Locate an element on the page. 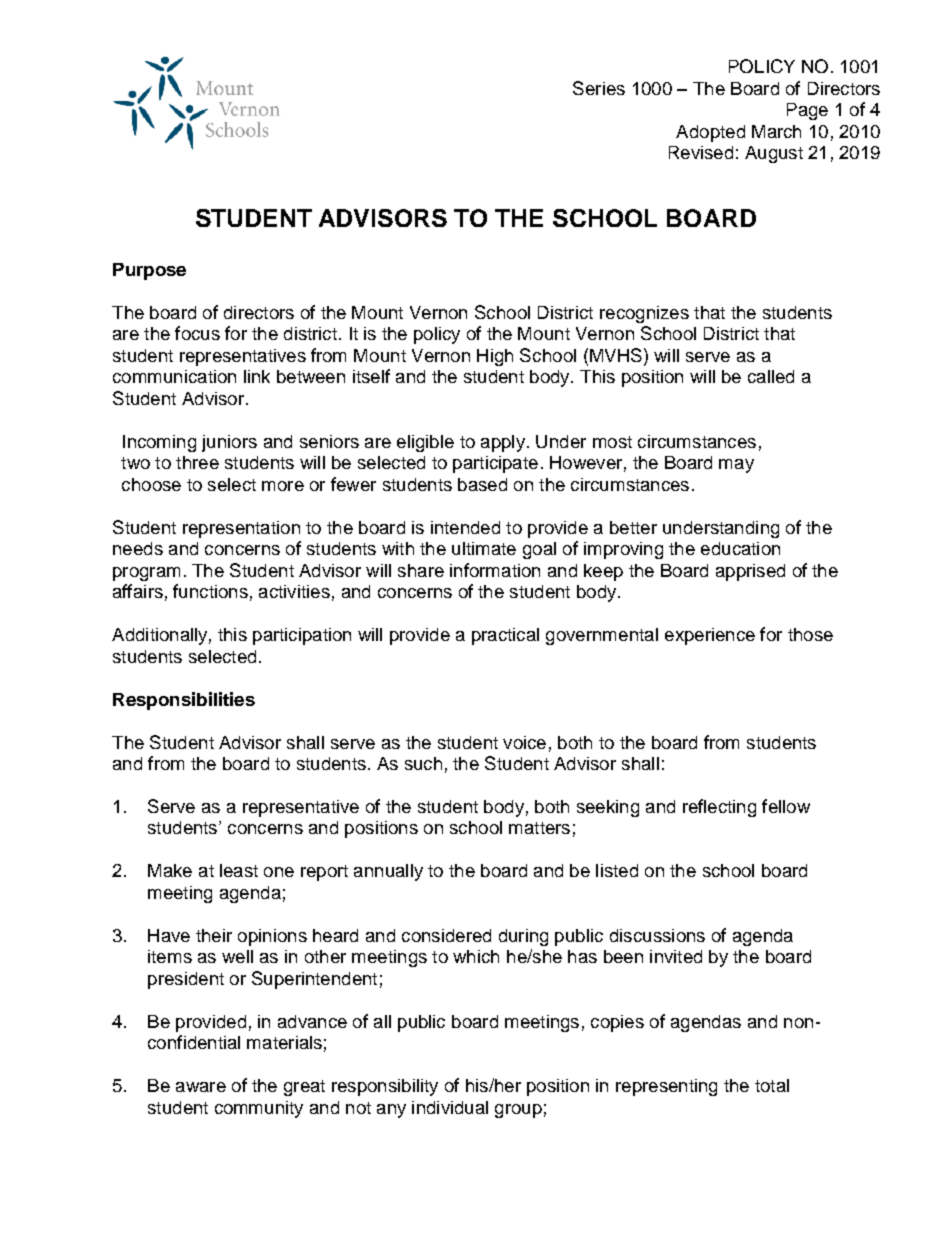 The image size is (952, 1233). may is located at coordinates (736, 466).
